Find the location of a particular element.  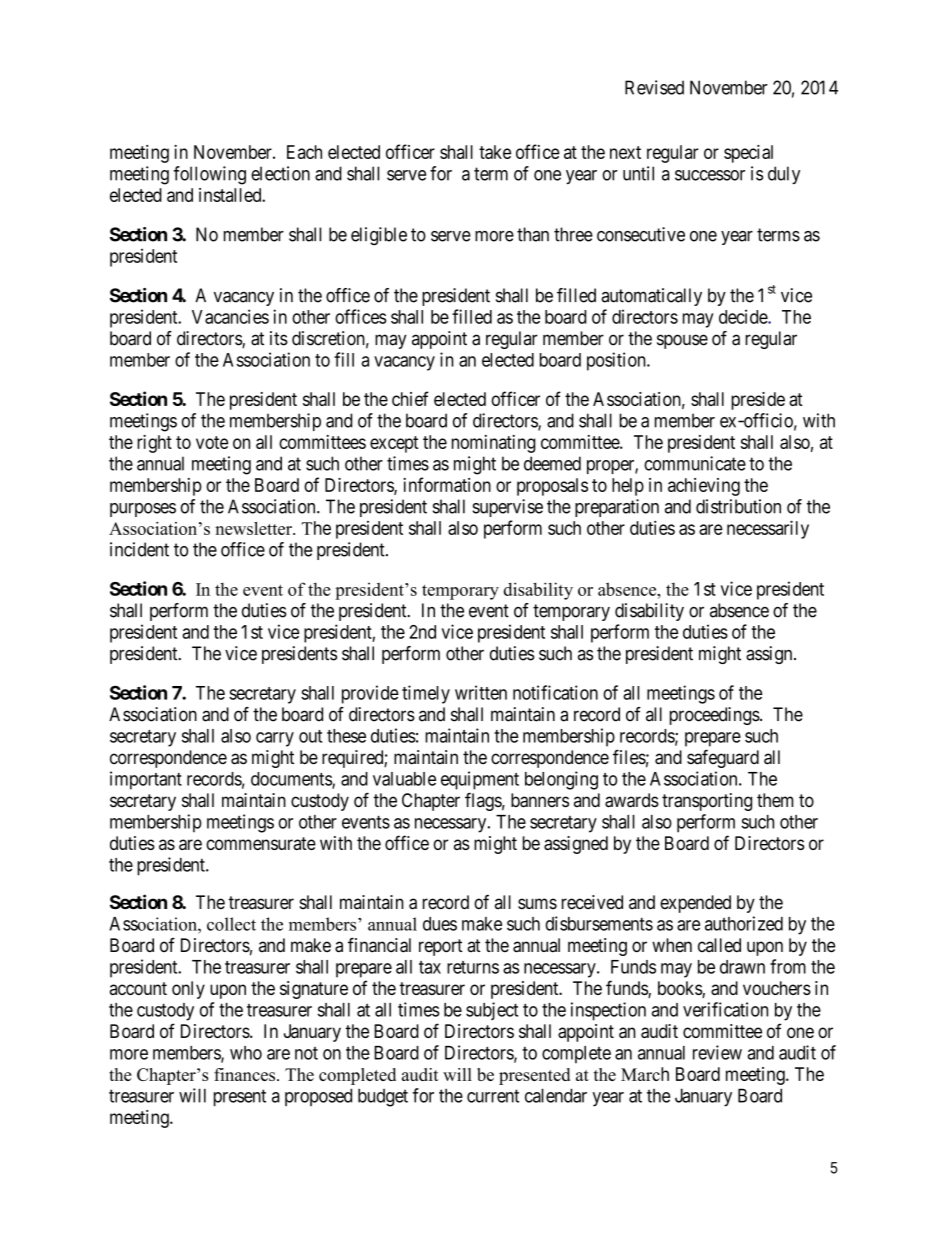

Vacancies is located at coordinates (230, 316).
